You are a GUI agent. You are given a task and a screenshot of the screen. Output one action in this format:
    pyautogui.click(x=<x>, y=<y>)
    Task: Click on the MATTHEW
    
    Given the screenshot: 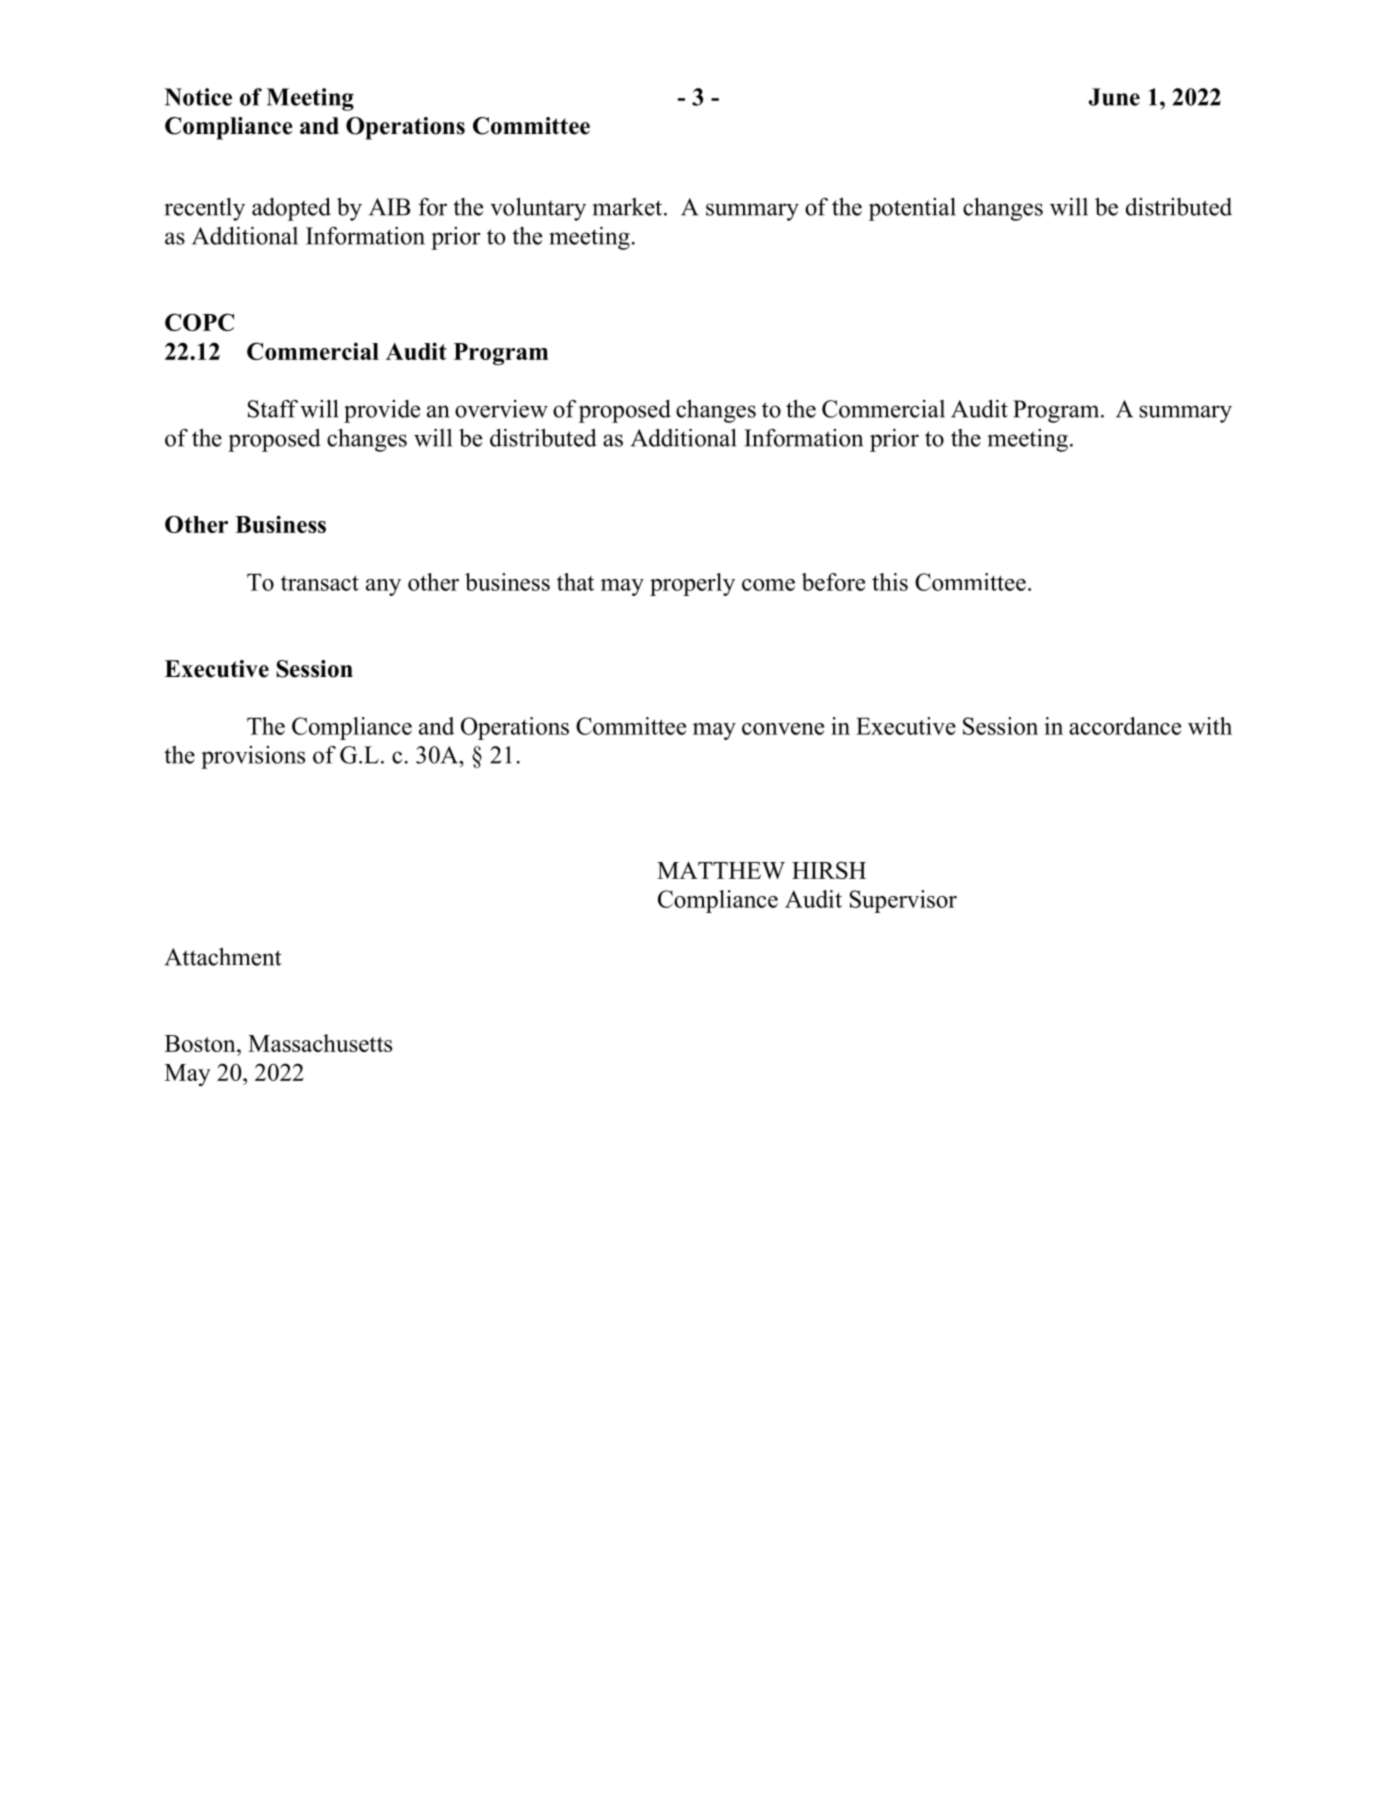 What is the action you would take?
    pyautogui.click(x=721, y=870)
